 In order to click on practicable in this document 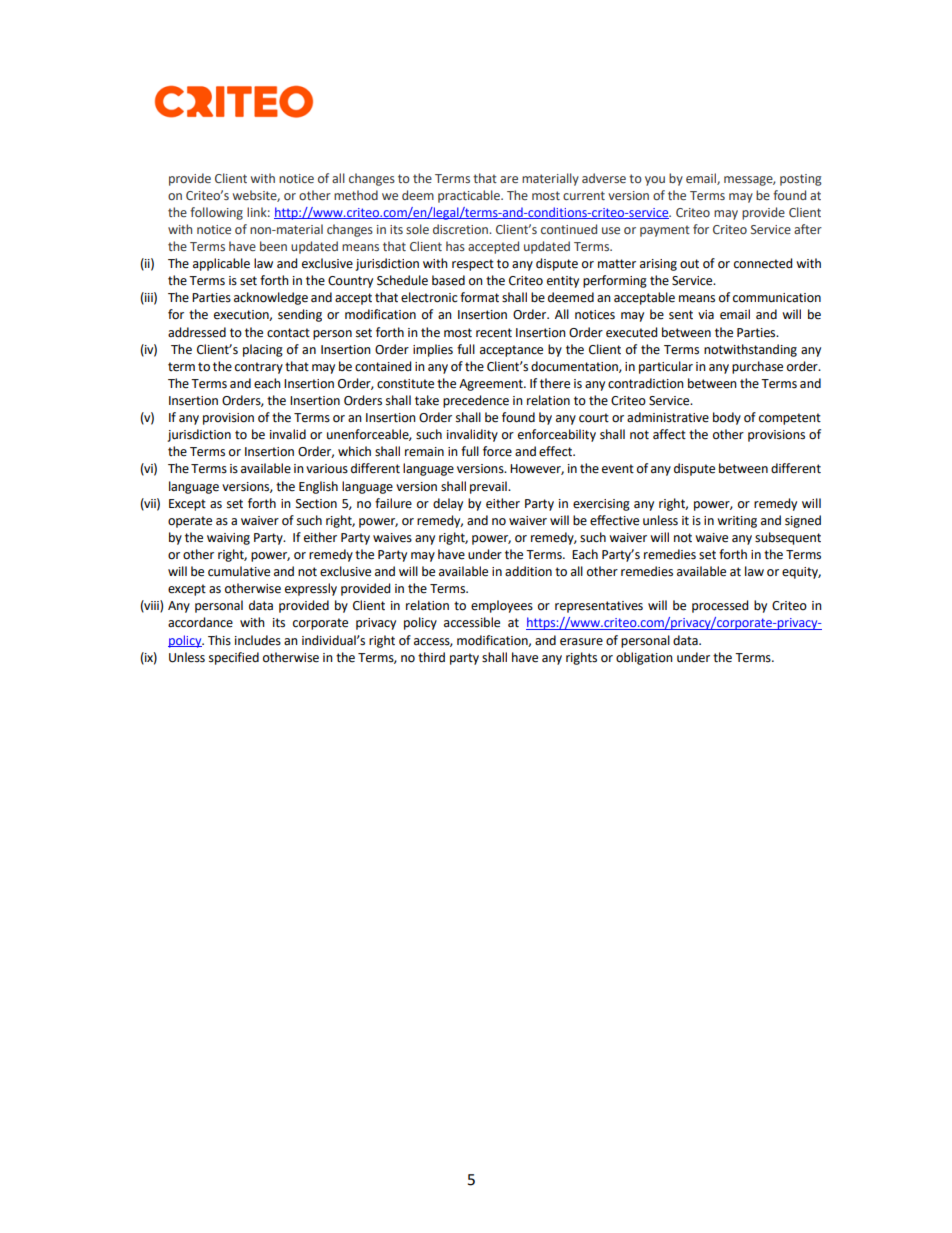, I will do `click(470, 196)`.
